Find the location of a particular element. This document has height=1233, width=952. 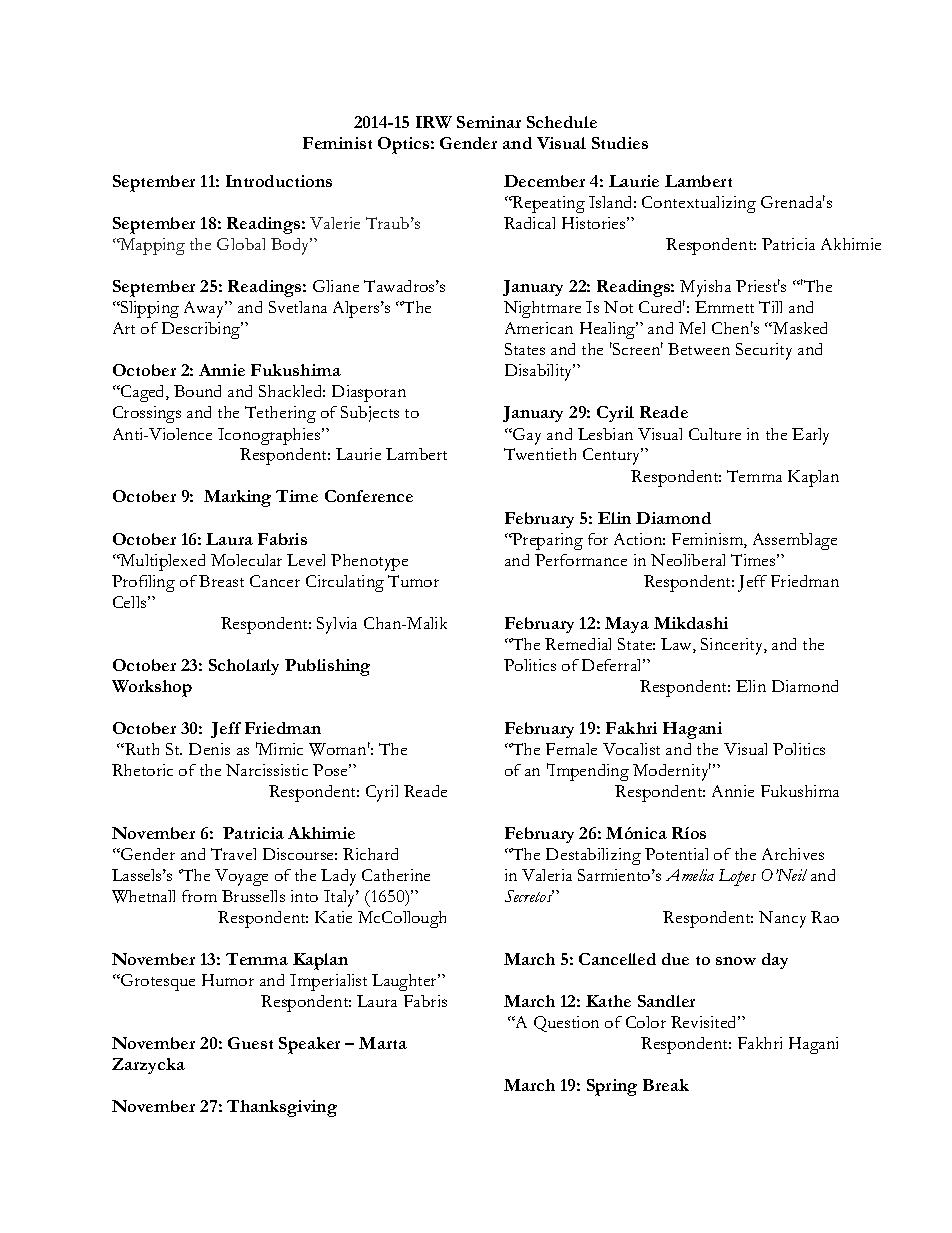

Marta is located at coordinates (383, 1043).
